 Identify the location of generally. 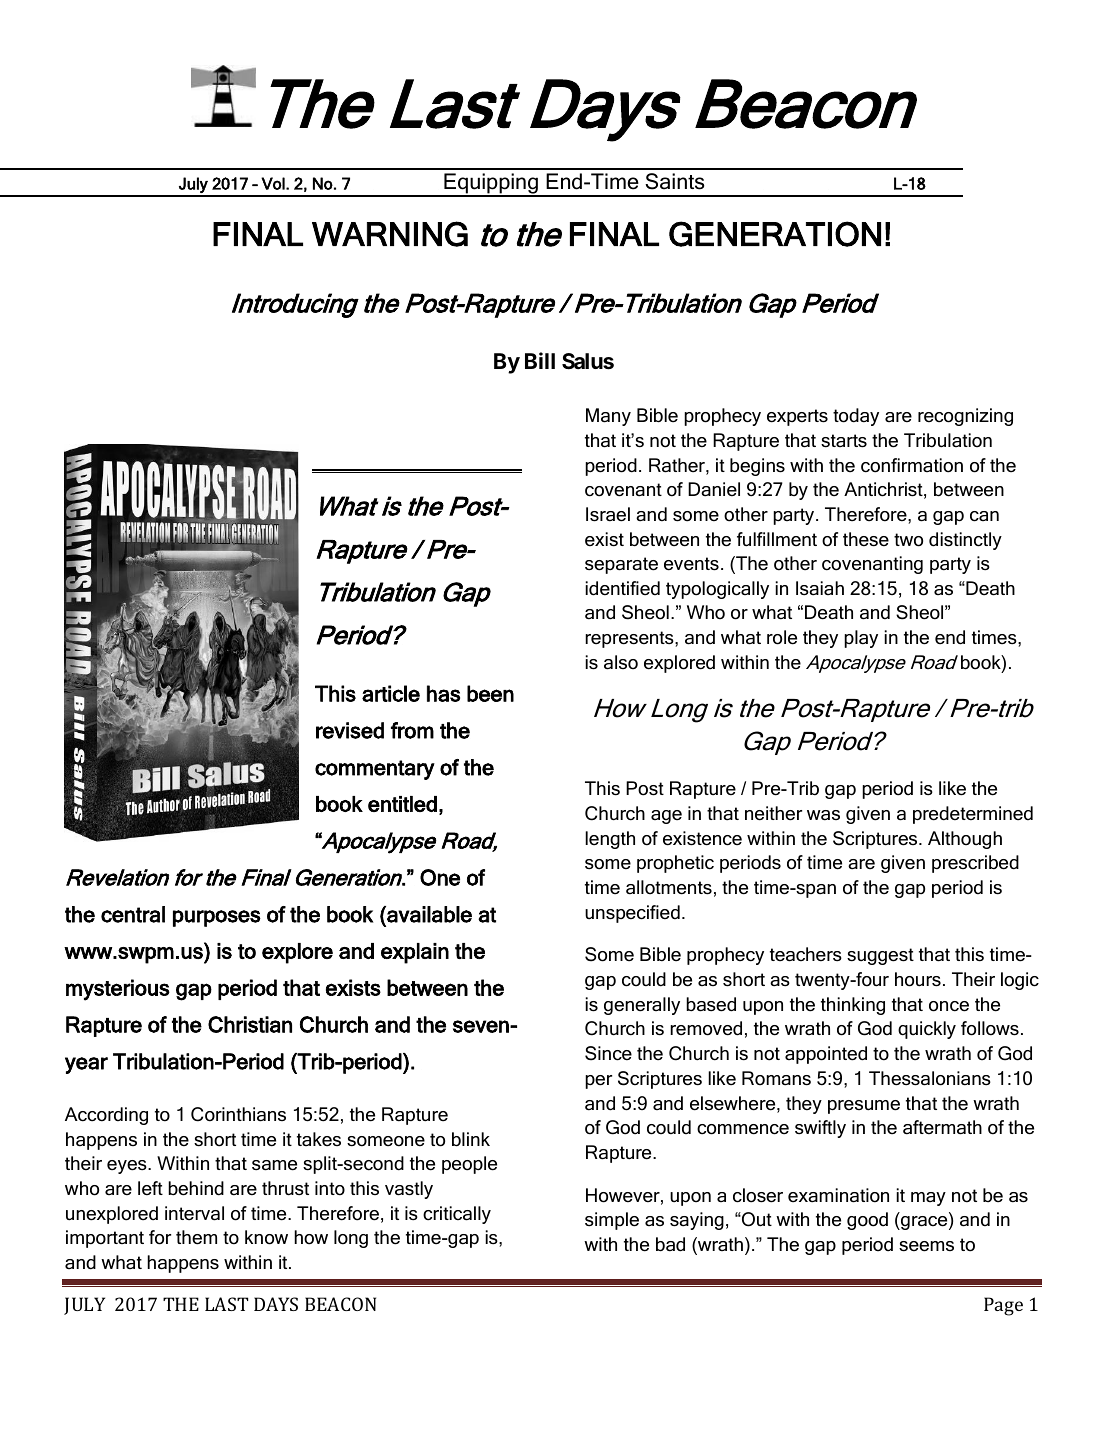
(642, 1006).
